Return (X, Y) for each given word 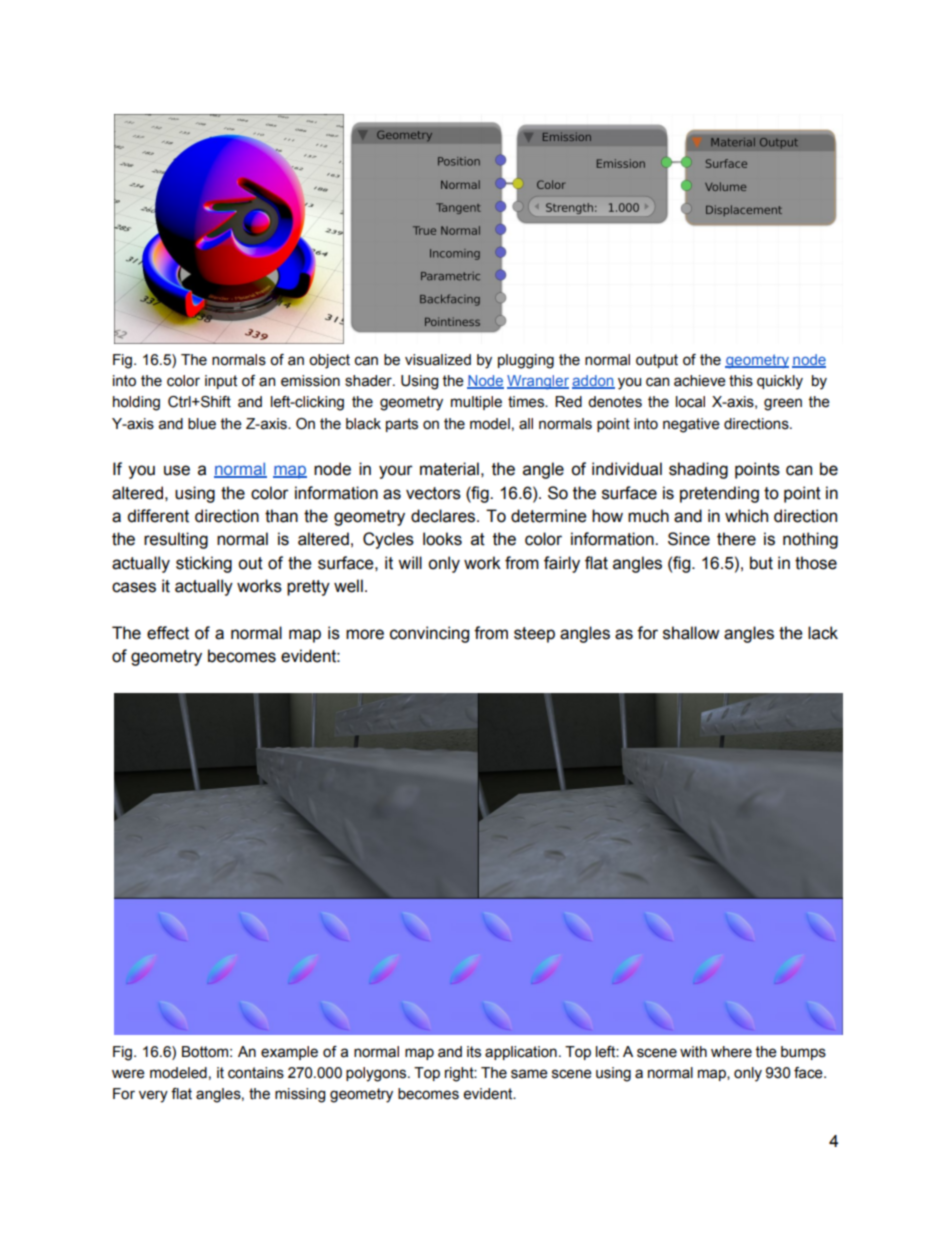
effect (168, 633)
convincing (429, 634)
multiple (476, 403)
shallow (691, 633)
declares (444, 516)
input (221, 382)
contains (256, 1073)
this (741, 381)
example (289, 1053)
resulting (176, 540)
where (731, 1052)
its (474, 1052)
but (761, 563)
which (746, 516)
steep (534, 635)
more (365, 634)
